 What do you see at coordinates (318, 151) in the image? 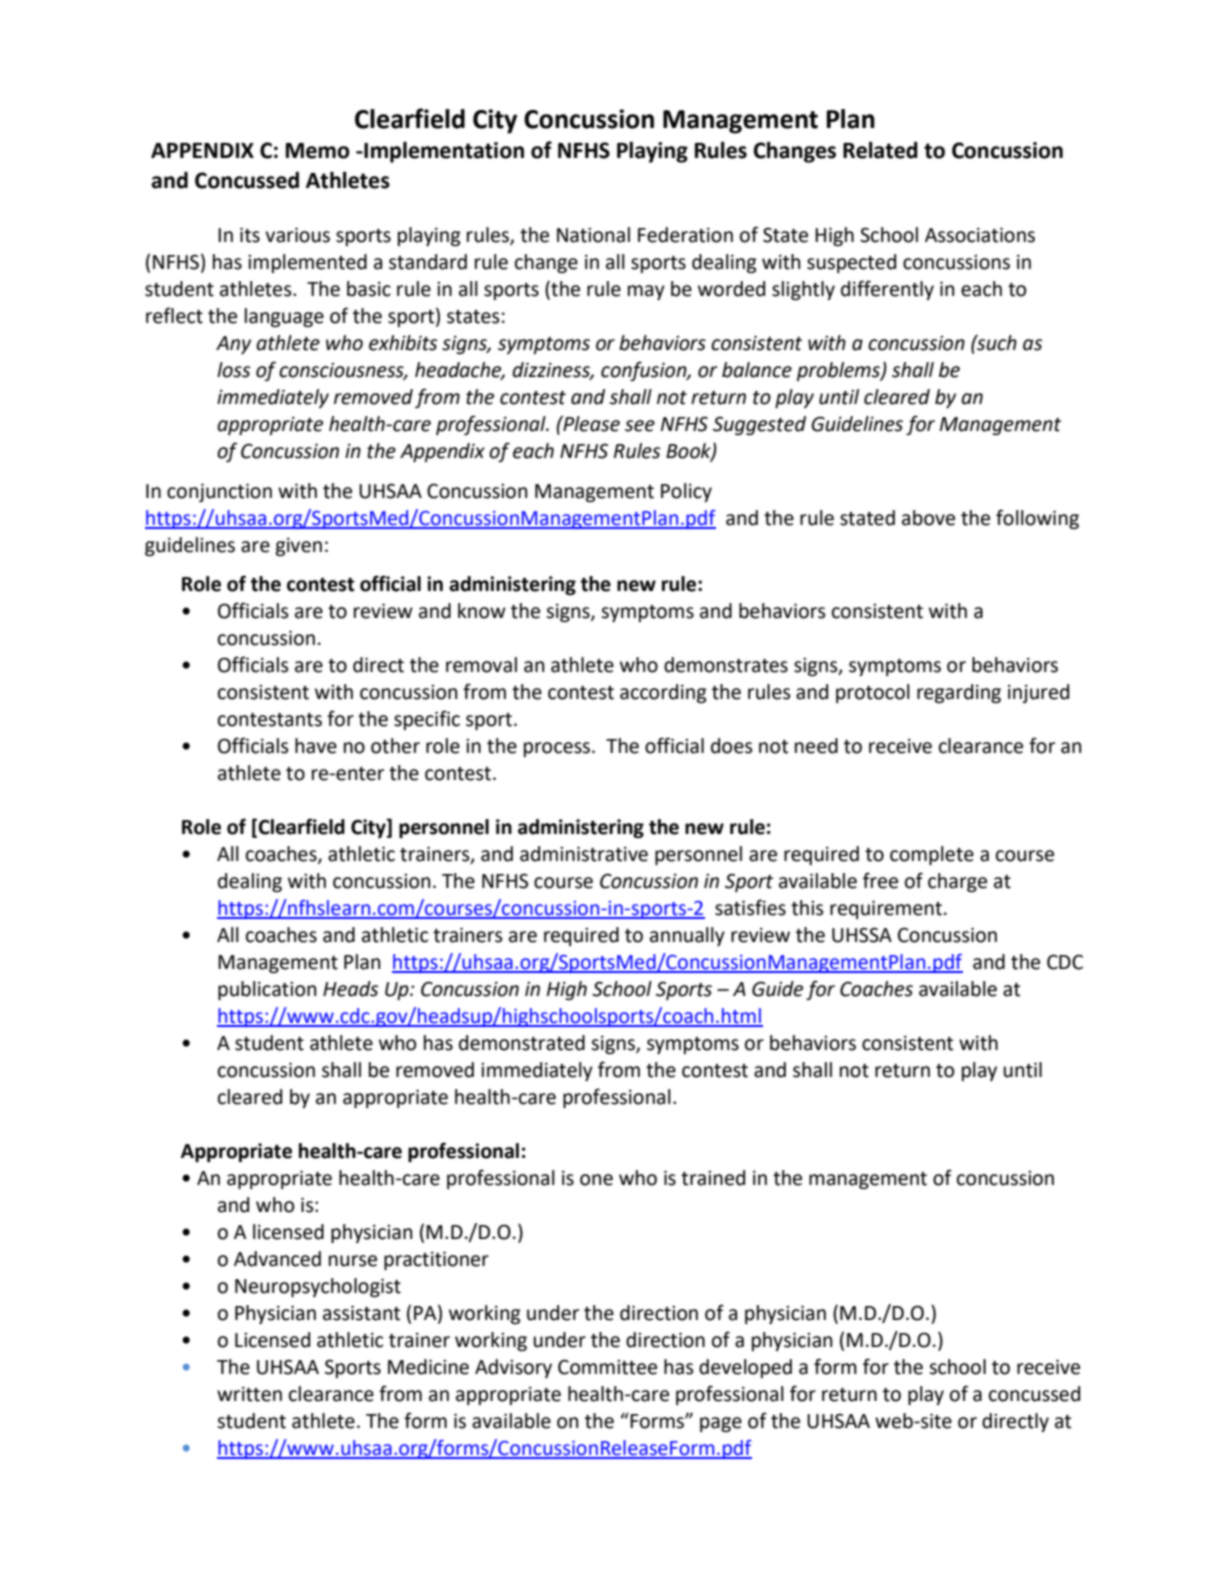
I see `Memo` at bounding box center [318, 151].
